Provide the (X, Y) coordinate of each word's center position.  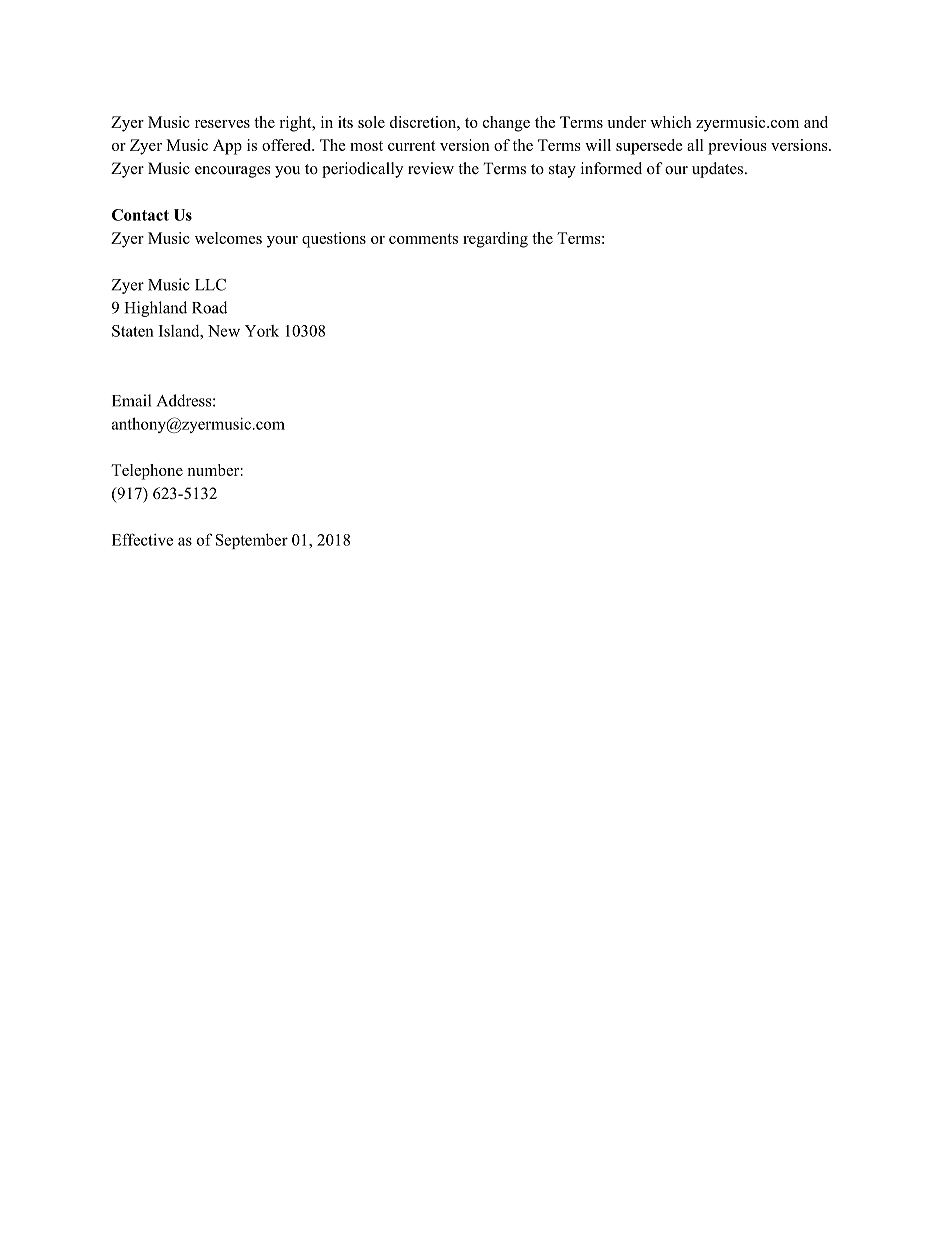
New (224, 331)
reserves (222, 124)
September (252, 541)
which (671, 122)
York (262, 331)
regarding (495, 240)
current (412, 146)
